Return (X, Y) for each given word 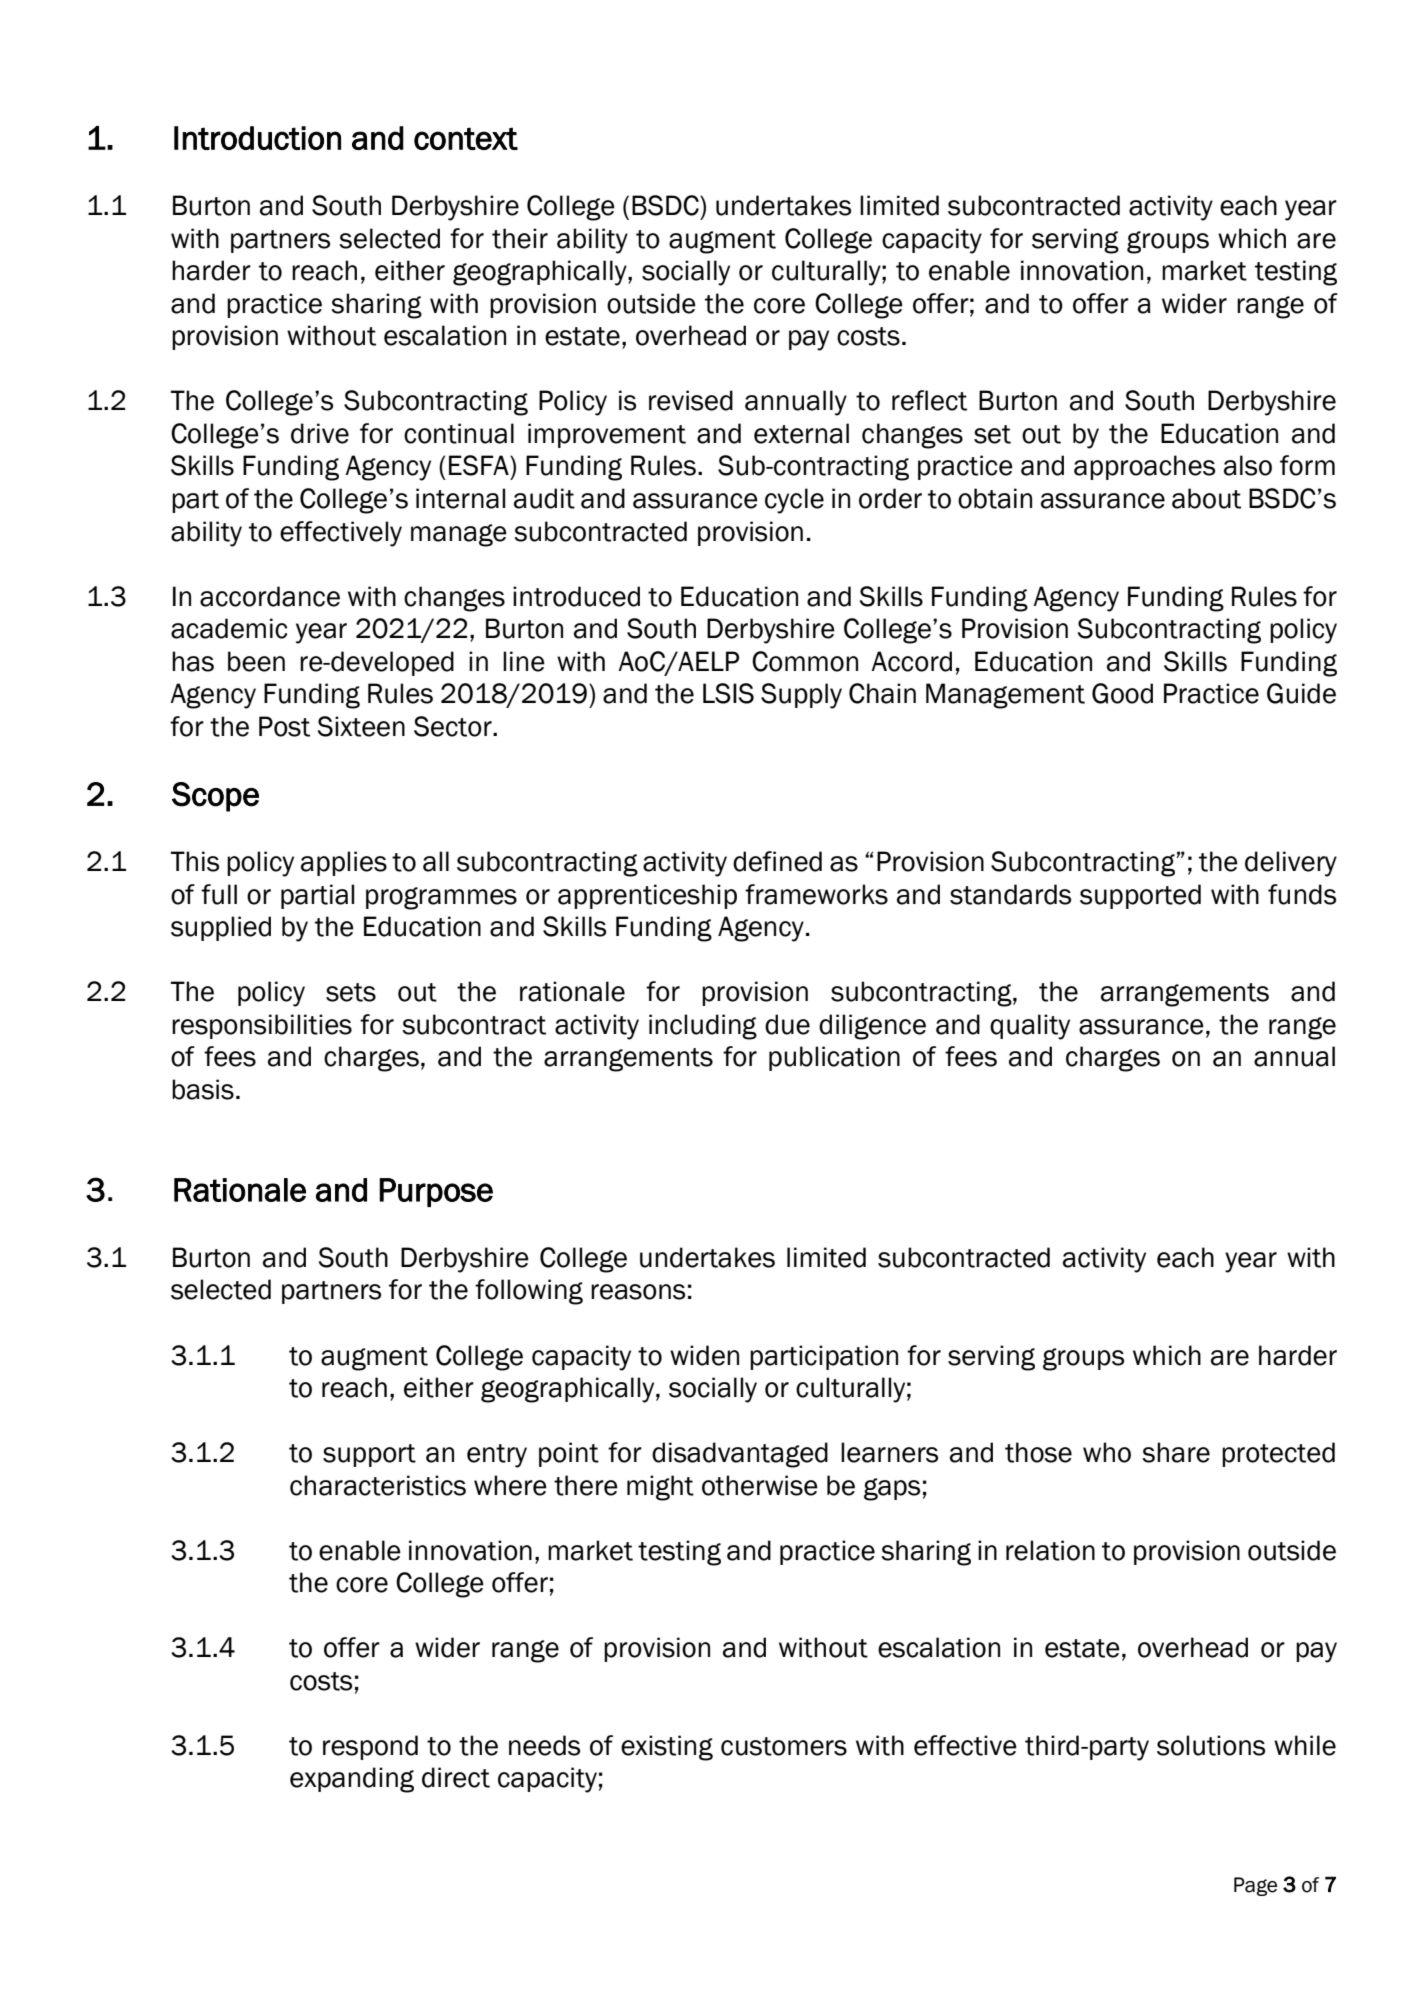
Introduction (257, 138)
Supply (801, 696)
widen (704, 1355)
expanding (352, 1780)
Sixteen (361, 726)
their (520, 238)
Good (1122, 693)
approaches (1144, 467)
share (1176, 1452)
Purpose (436, 1192)
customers (784, 1746)
